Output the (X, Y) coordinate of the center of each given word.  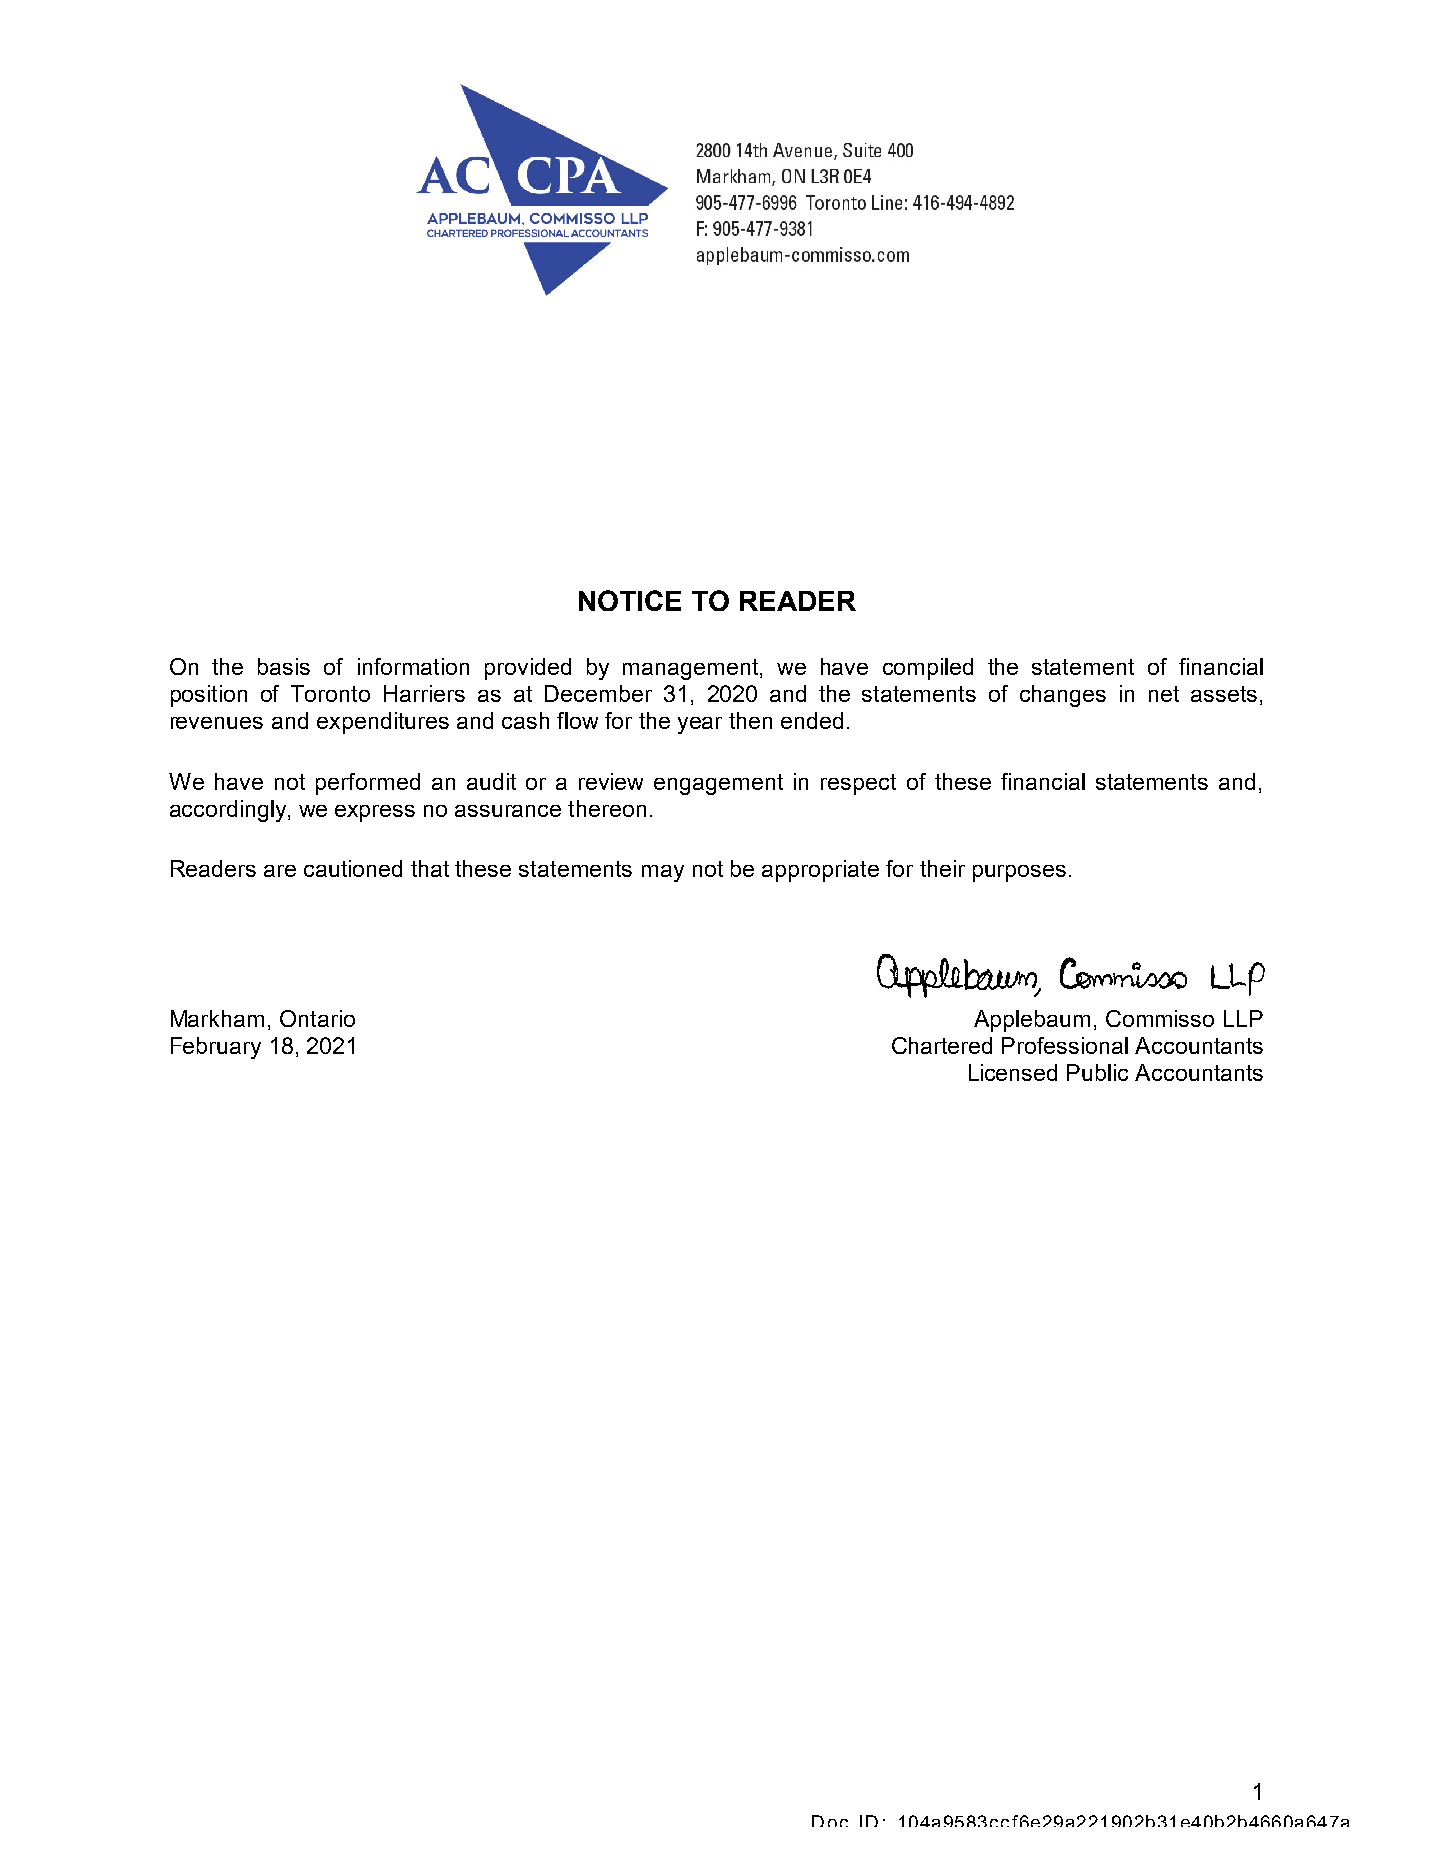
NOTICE (630, 600)
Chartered (942, 1045)
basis (284, 666)
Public (1097, 1072)
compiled (928, 669)
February (216, 1048)
